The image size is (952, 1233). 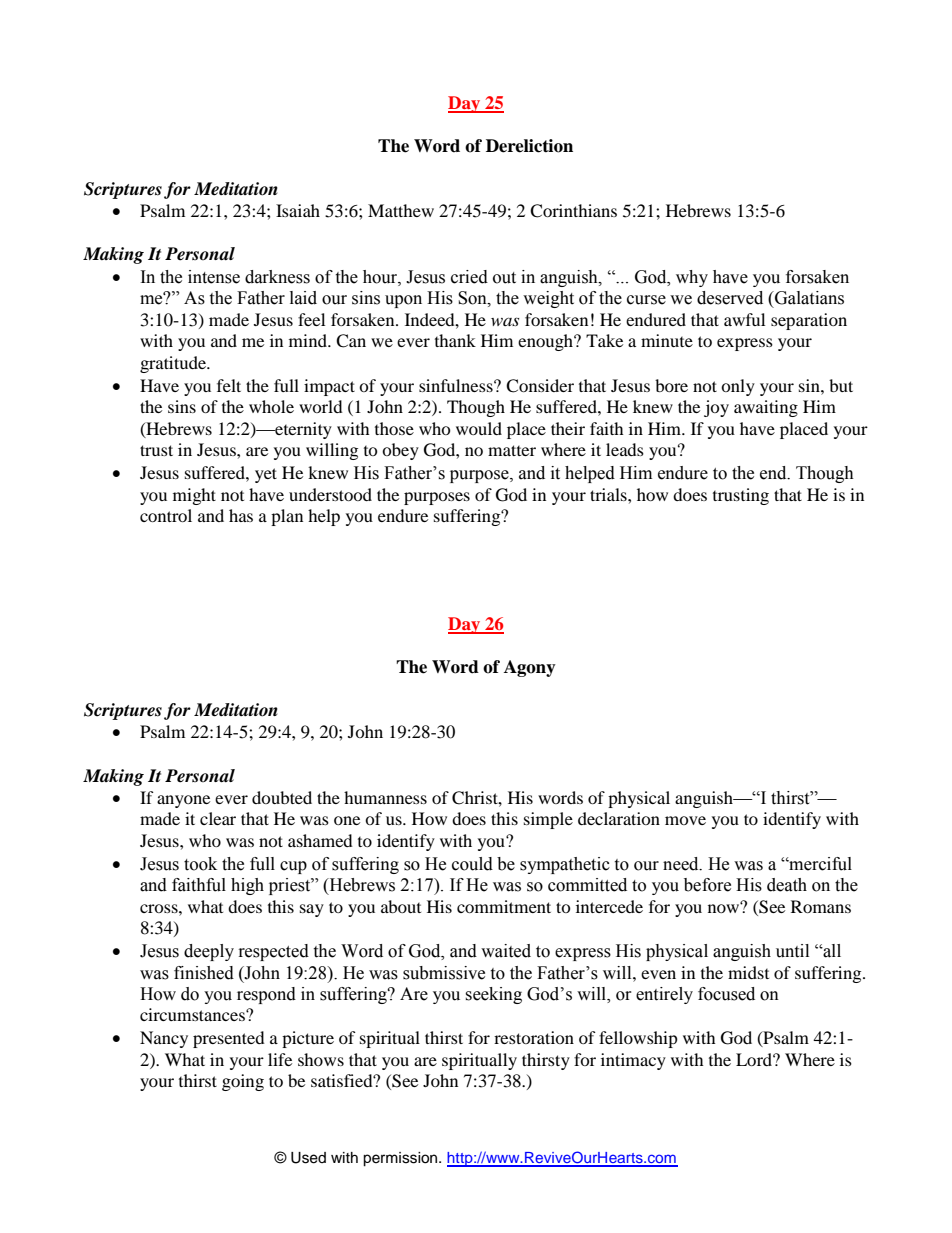 I want to click on Dereliction, so click(x=529, y=146).
